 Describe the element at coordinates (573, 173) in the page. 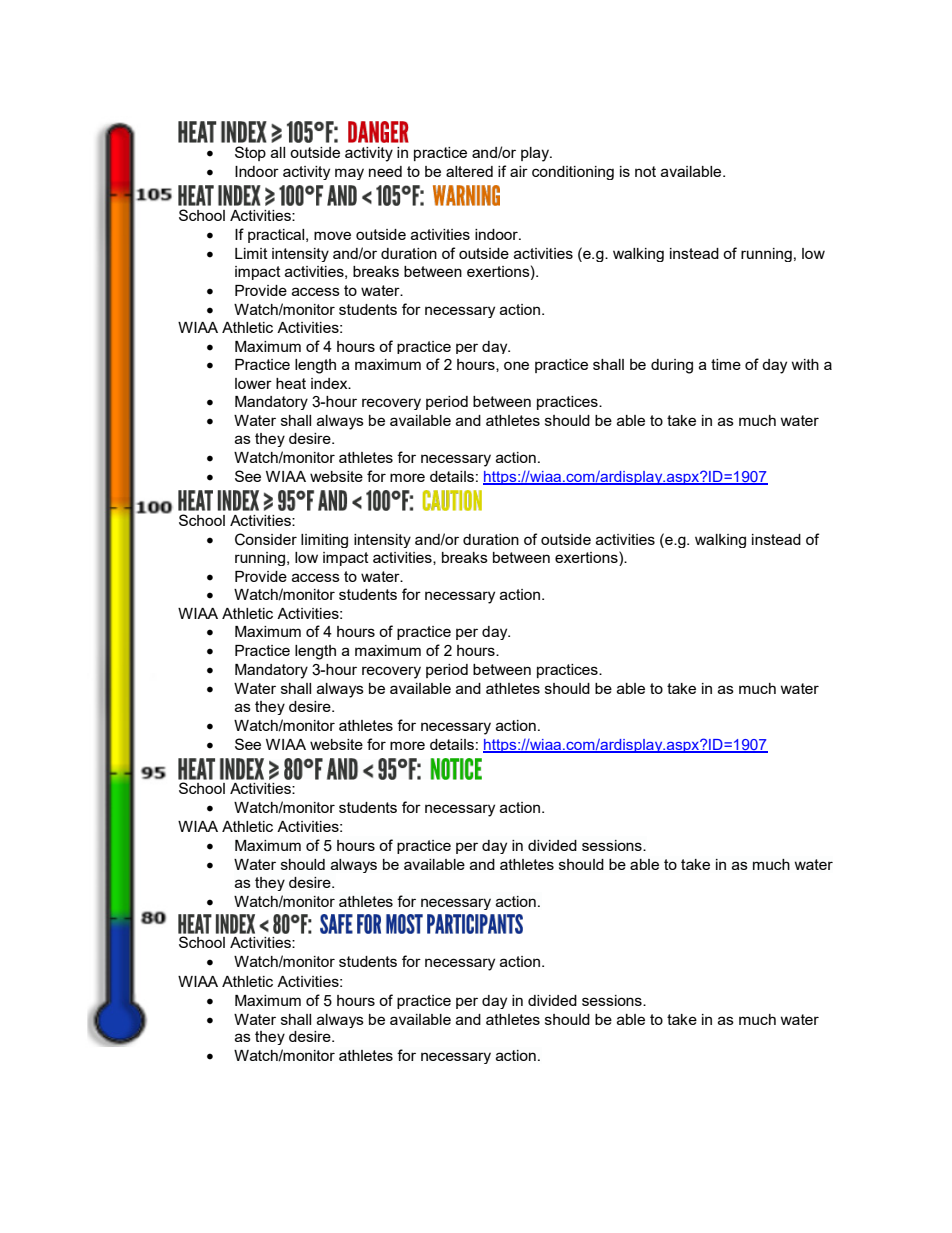

I see `conditioning` at that location.
